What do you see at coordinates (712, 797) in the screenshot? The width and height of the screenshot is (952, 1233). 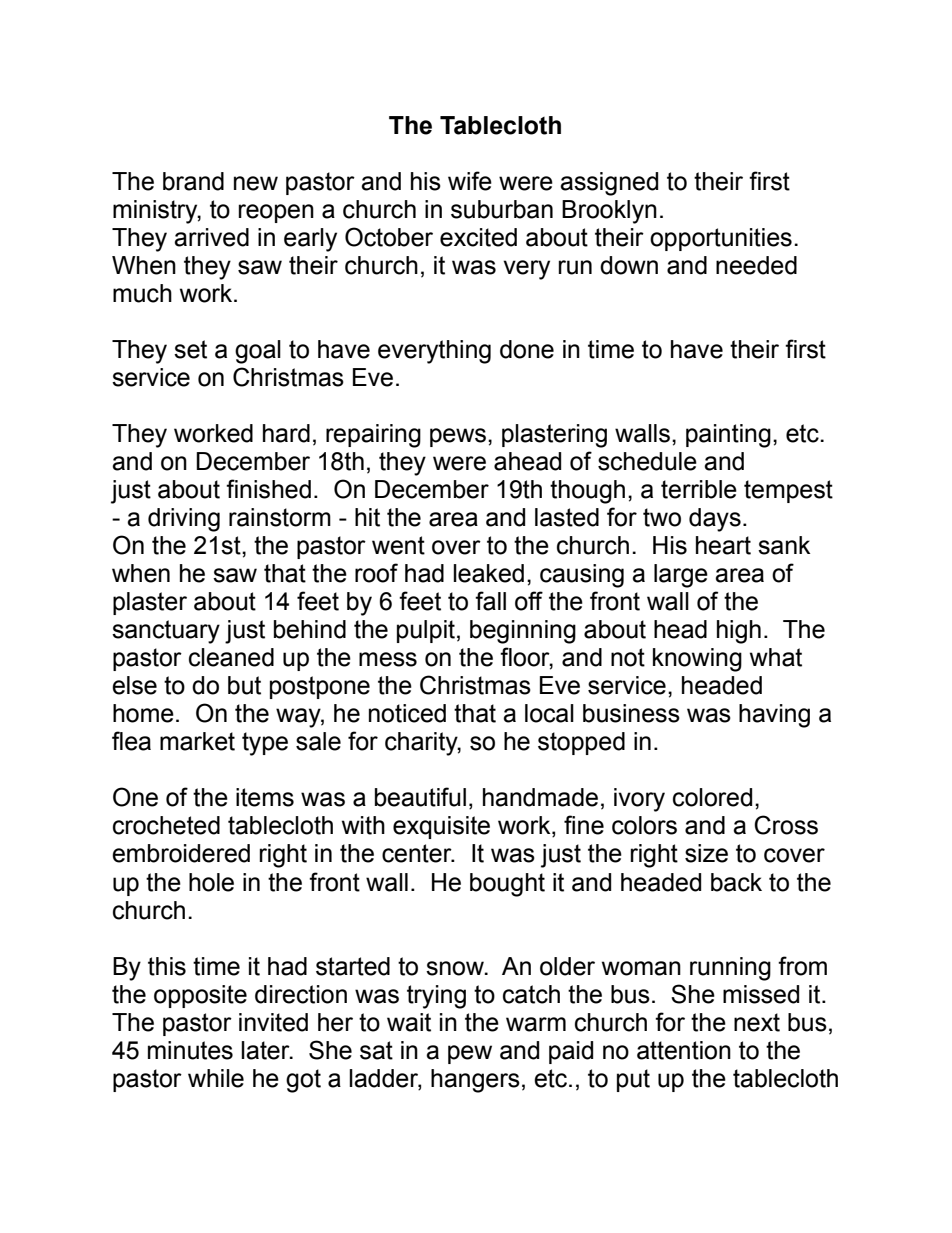 I see `colored` at bounding box center [712, 797].
